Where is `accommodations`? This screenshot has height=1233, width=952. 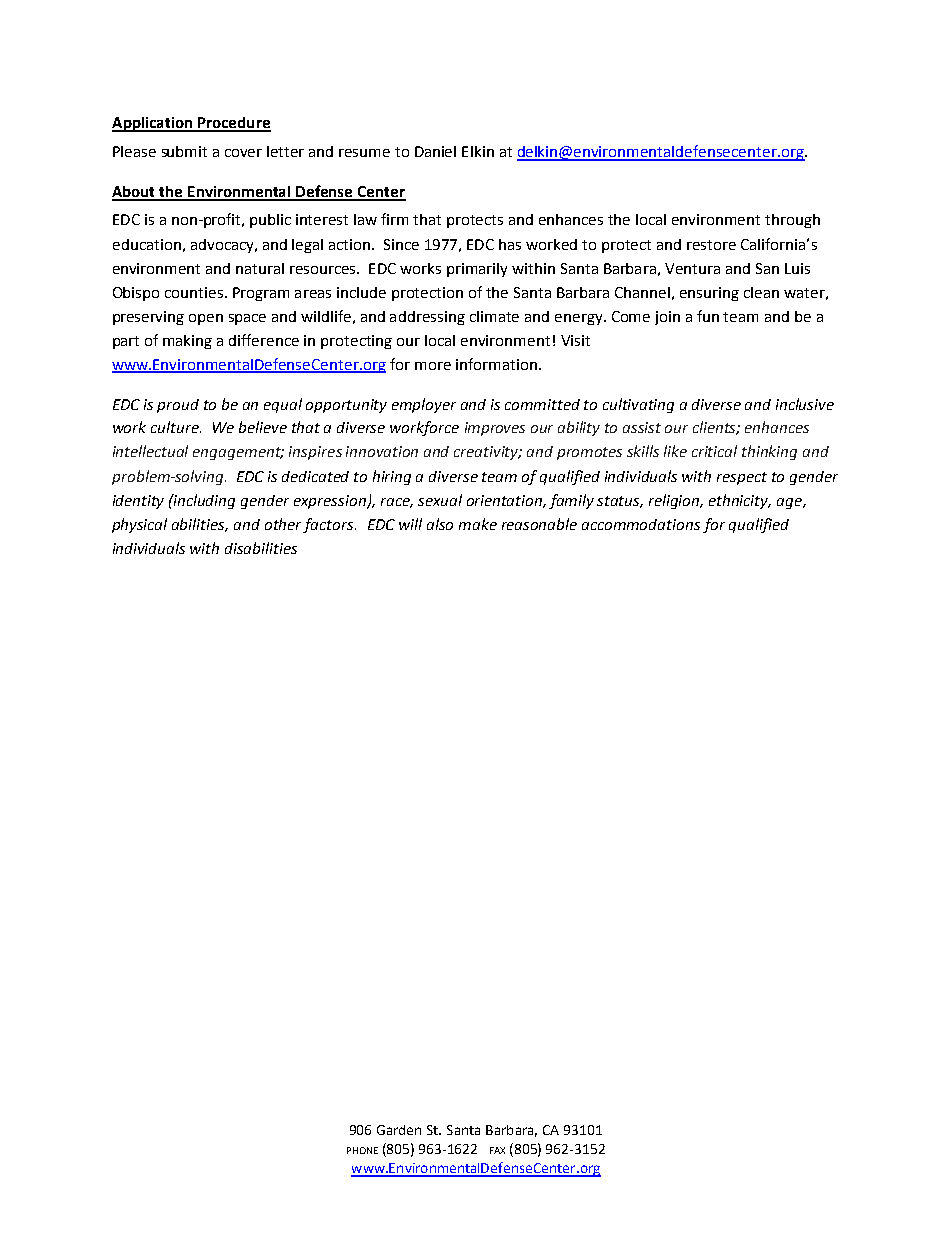 accommodations is located at coordinates (641, 524).
